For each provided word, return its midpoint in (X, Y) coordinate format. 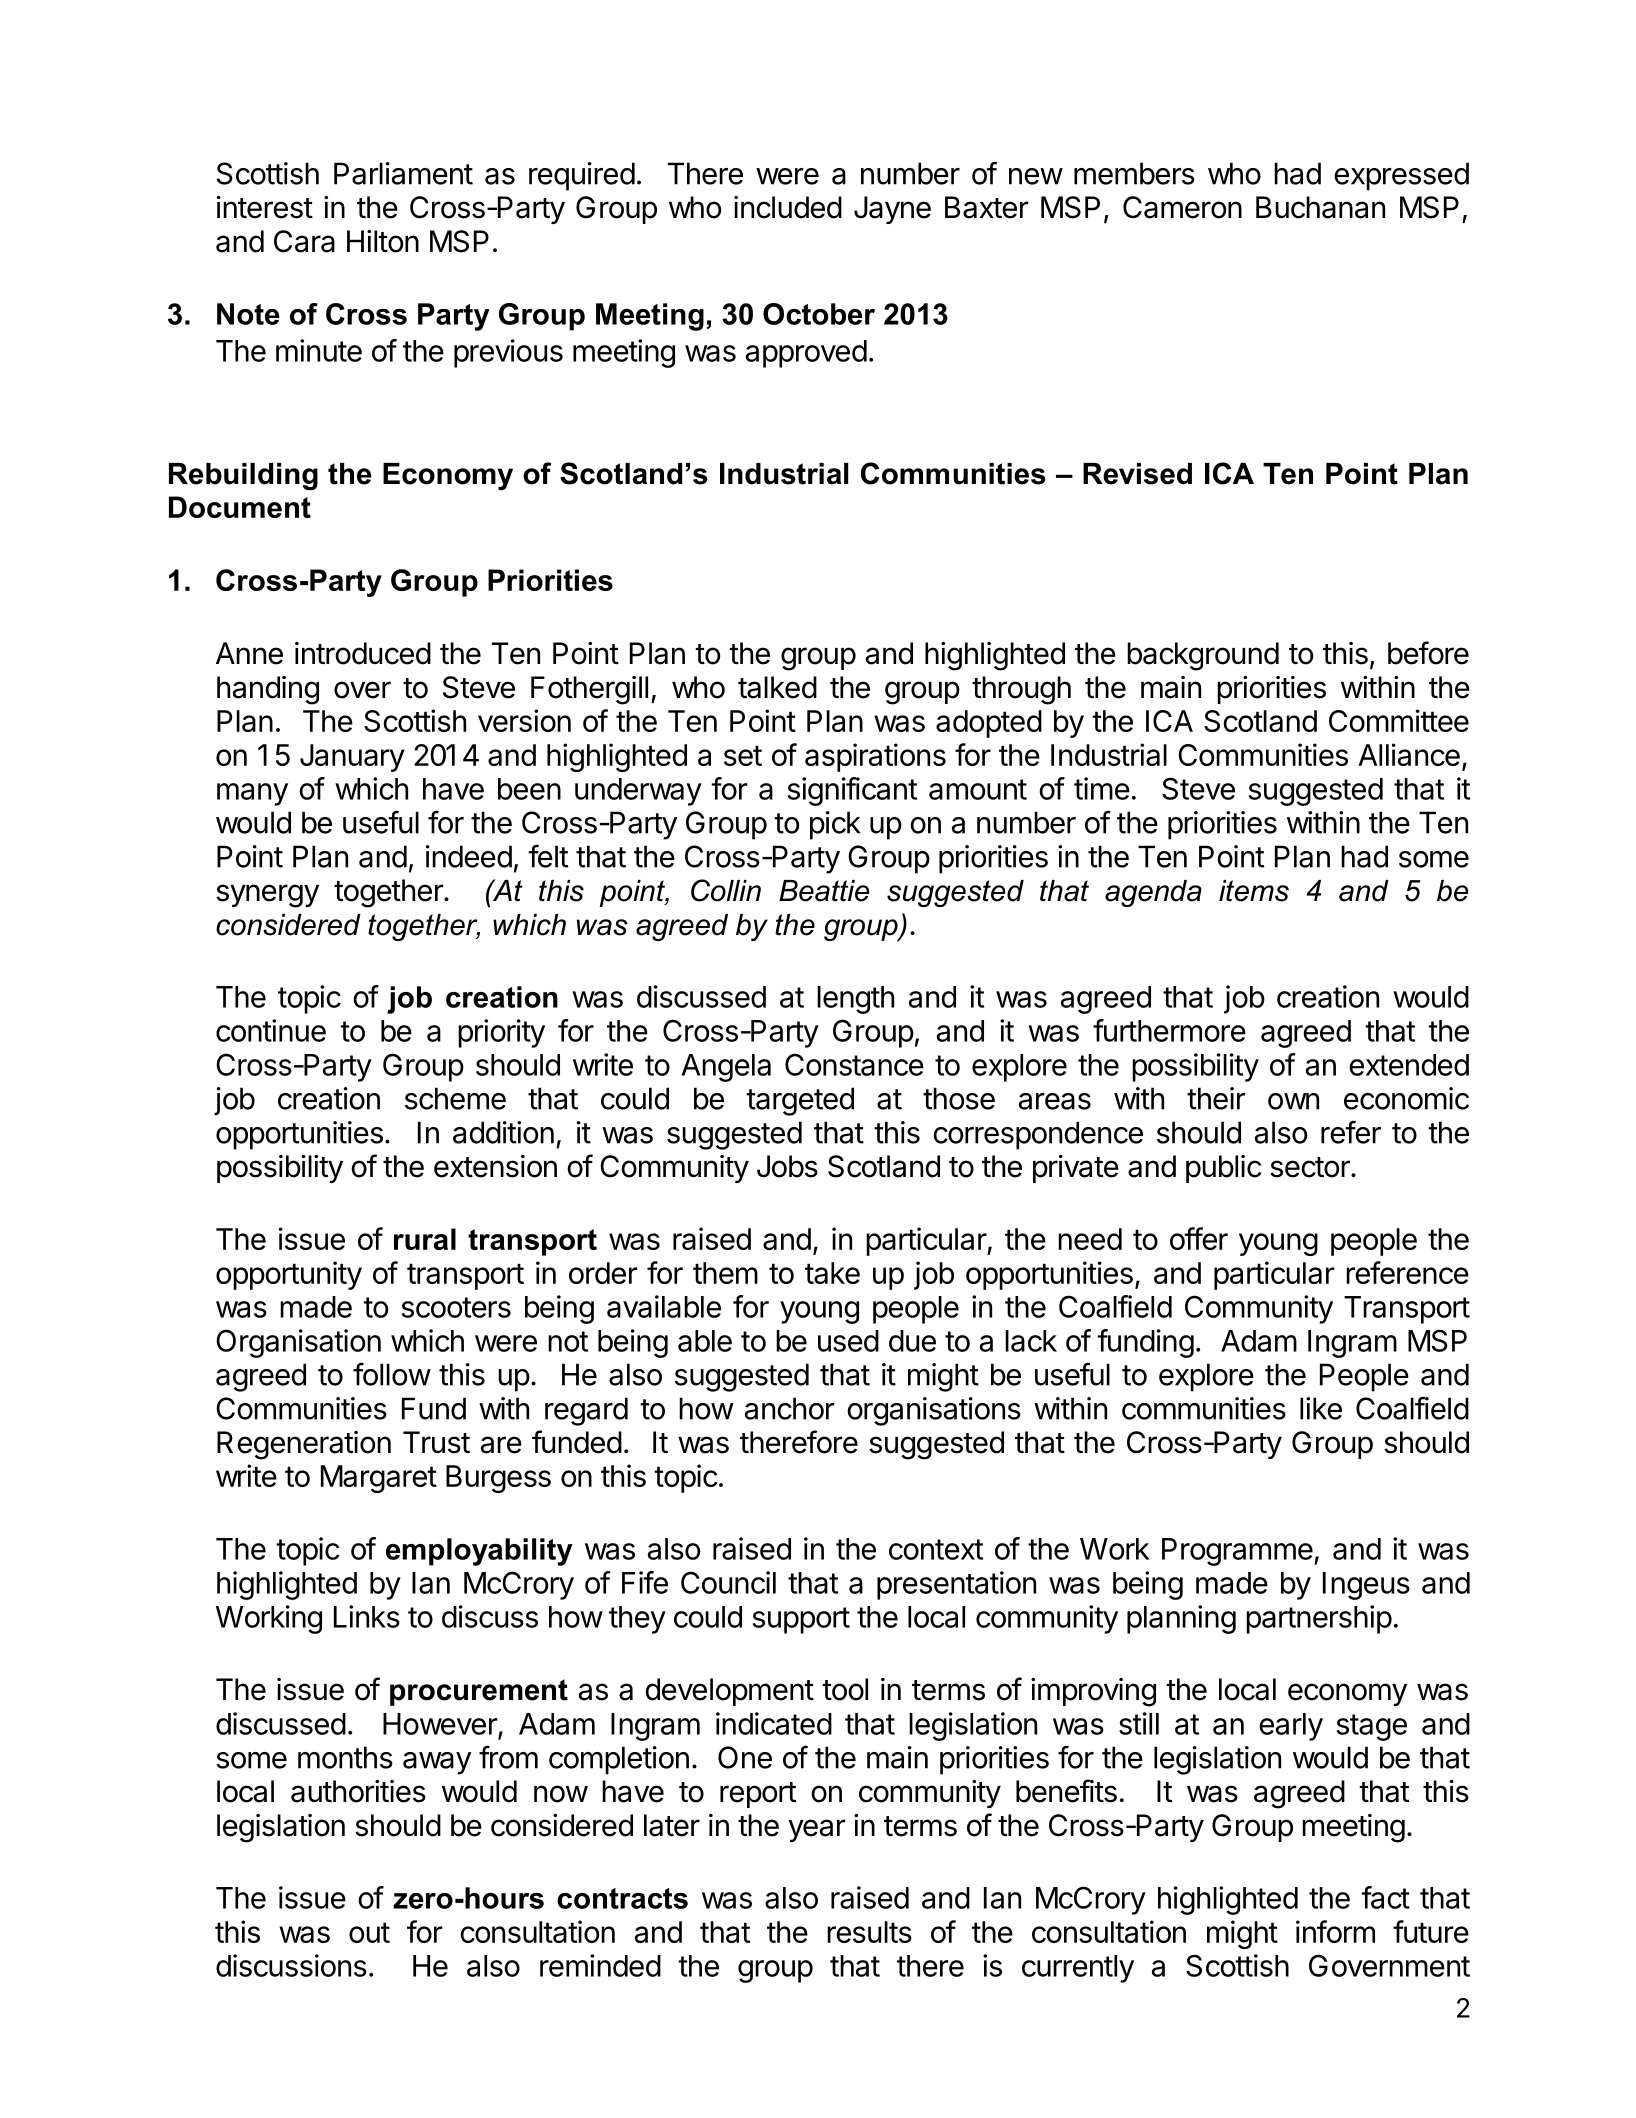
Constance (854, 1064)
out (369, 1932)
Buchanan (1320, 207)
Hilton (383, 241)
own (1293, 1101)
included (788, 207)
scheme (455, 1098)
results (869, 1932)
